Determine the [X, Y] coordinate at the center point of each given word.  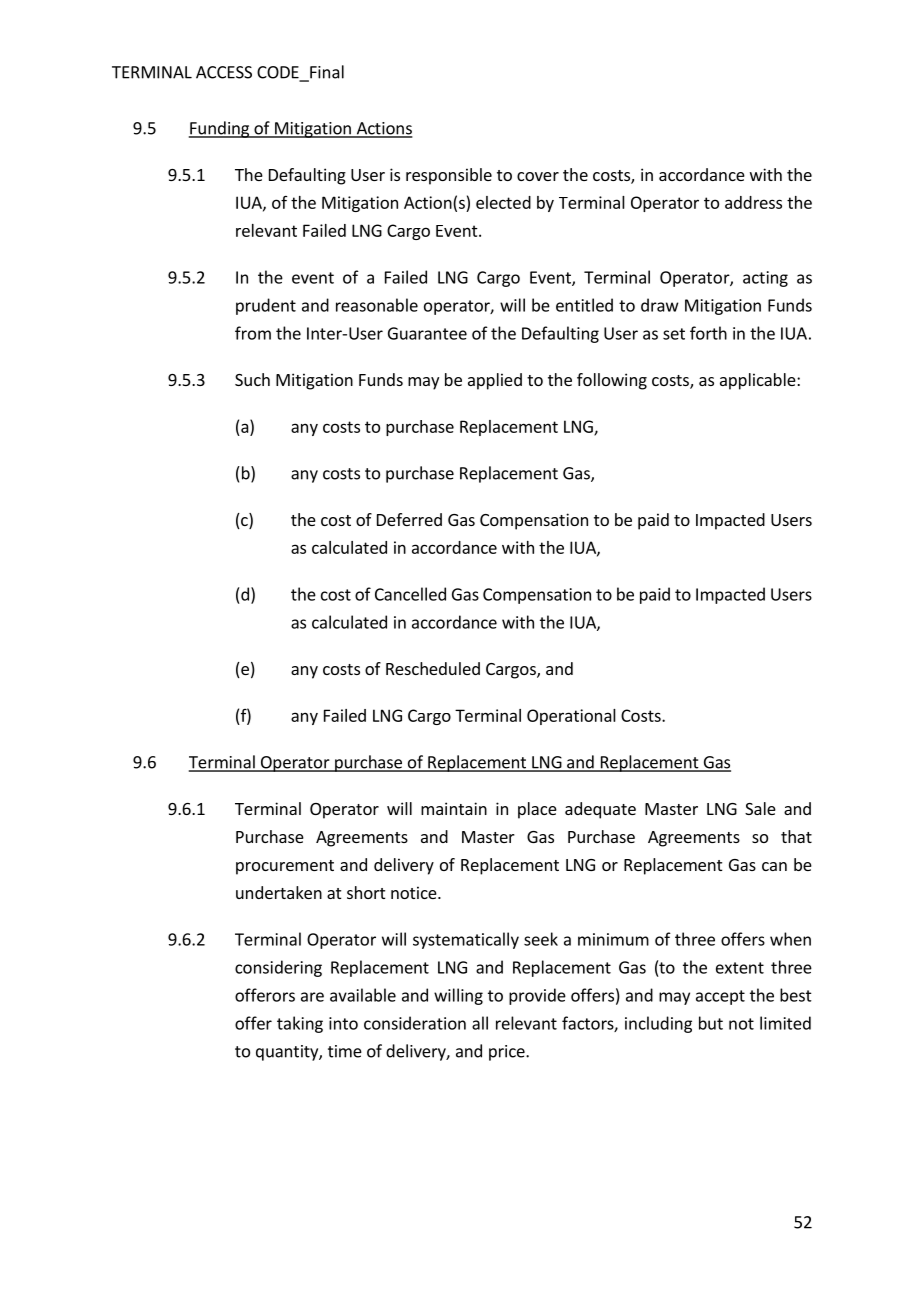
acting [765, 279]
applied [495, 381]
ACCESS [224, 72]
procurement [285, 867]
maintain [454, 808]
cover [538, 176]
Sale [760, 808]
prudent [266, 306]
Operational [571, 717]
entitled [584, 305]
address [753, 202]
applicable [759, 381]
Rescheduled [433, 668]
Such [252, 379]
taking [300, 1024]
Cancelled [410, 594]
